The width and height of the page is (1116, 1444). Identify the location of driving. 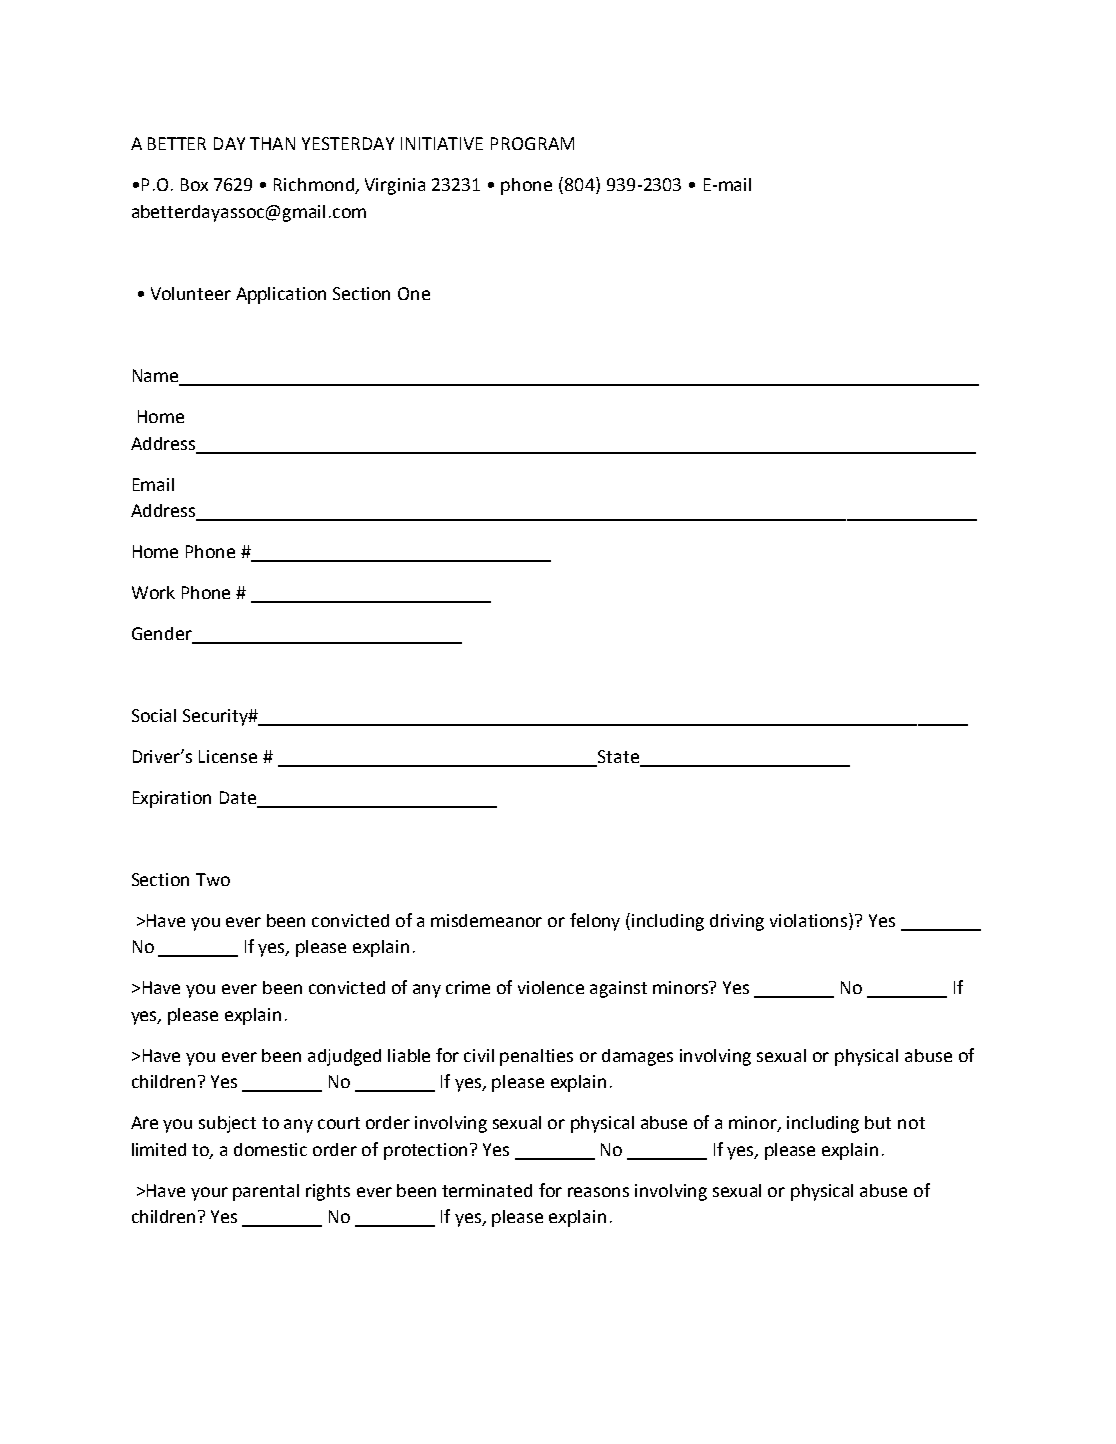
(737, 922).
